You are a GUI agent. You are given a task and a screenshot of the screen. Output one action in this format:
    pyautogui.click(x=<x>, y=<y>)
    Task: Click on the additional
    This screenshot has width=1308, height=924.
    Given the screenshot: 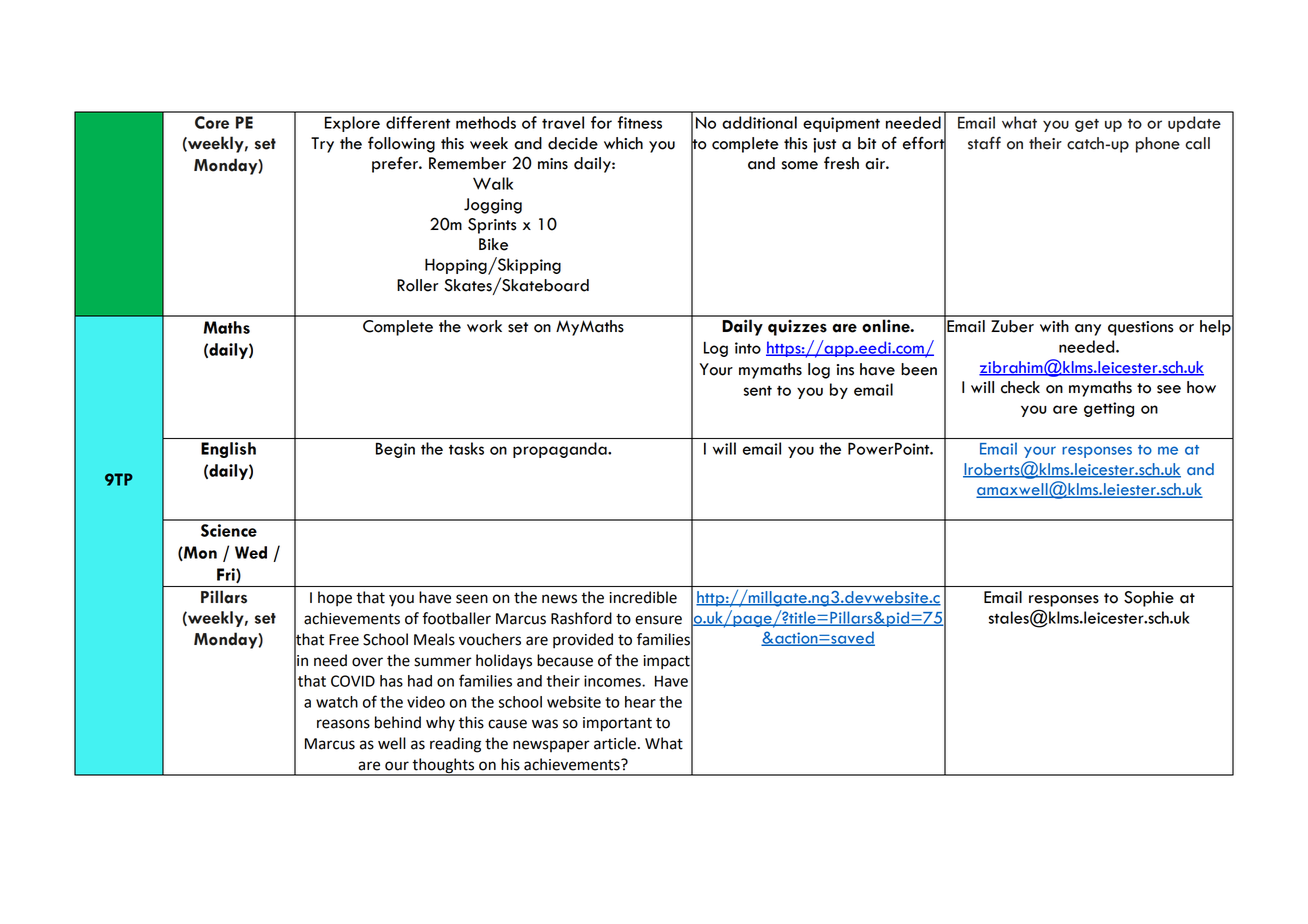 What is the action you would take?
    pyautogui.click(x=759, y=122)
